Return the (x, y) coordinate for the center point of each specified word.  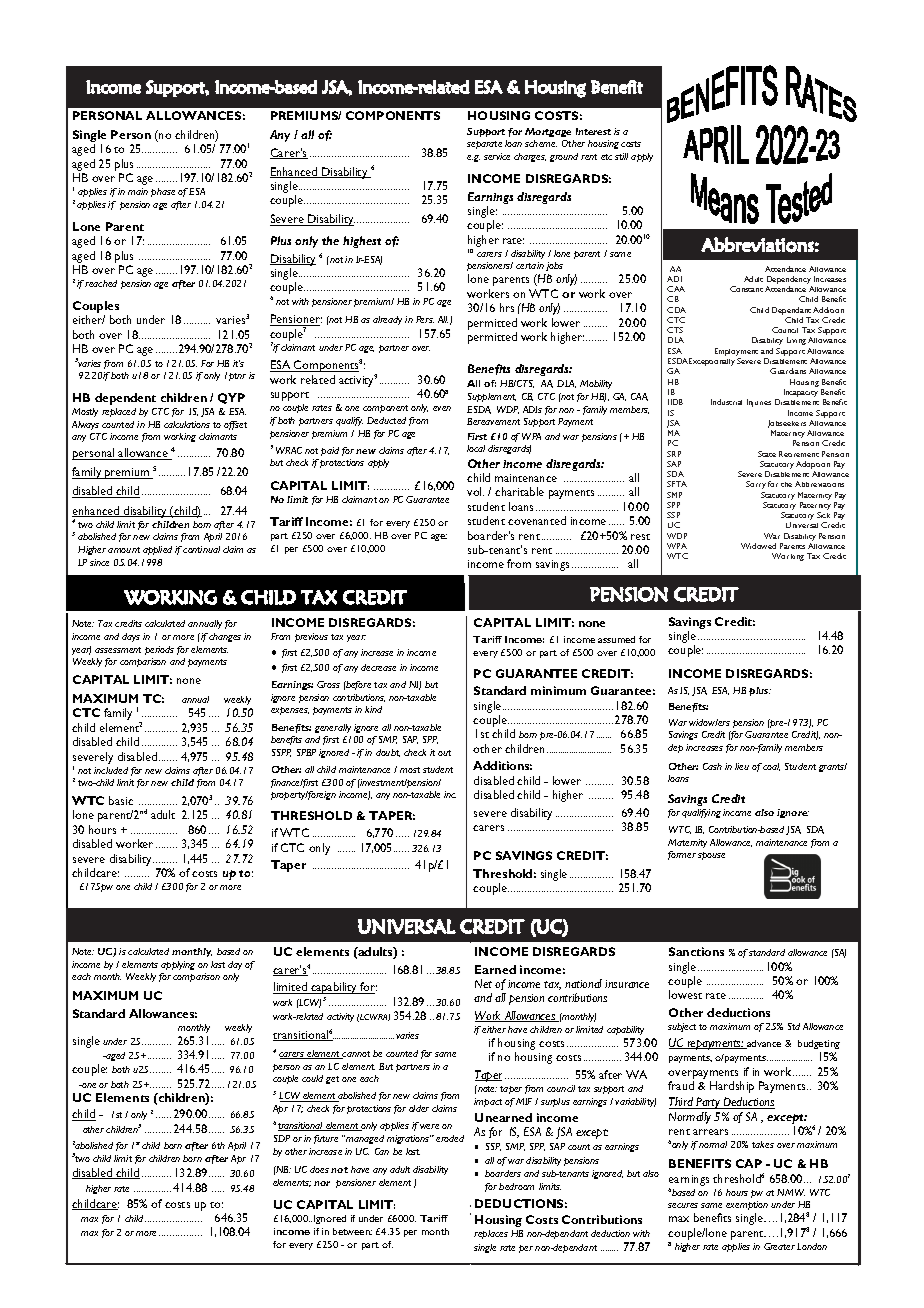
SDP (282, 1138)
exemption (747, 1207)
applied (157, 550)
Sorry (756, 485)
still (621, 156)
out (444, 753)
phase (163, 192)
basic (121, 800)
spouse (711, 856)
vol (475, 491)
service (497, 156)
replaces (491, 1234)
